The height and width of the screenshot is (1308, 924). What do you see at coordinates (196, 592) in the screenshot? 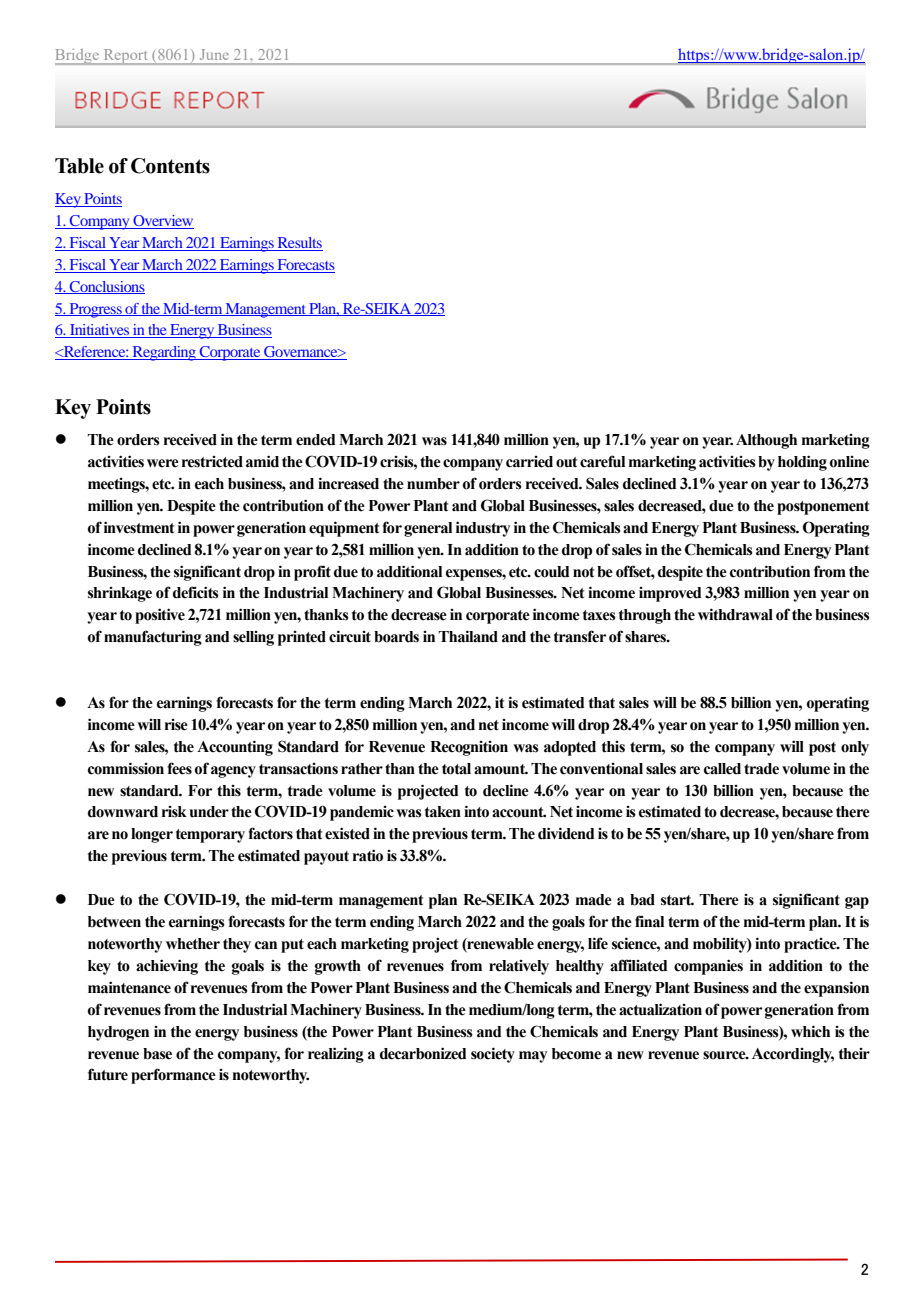
I see `deficits` at bounding box center [196, 592].
